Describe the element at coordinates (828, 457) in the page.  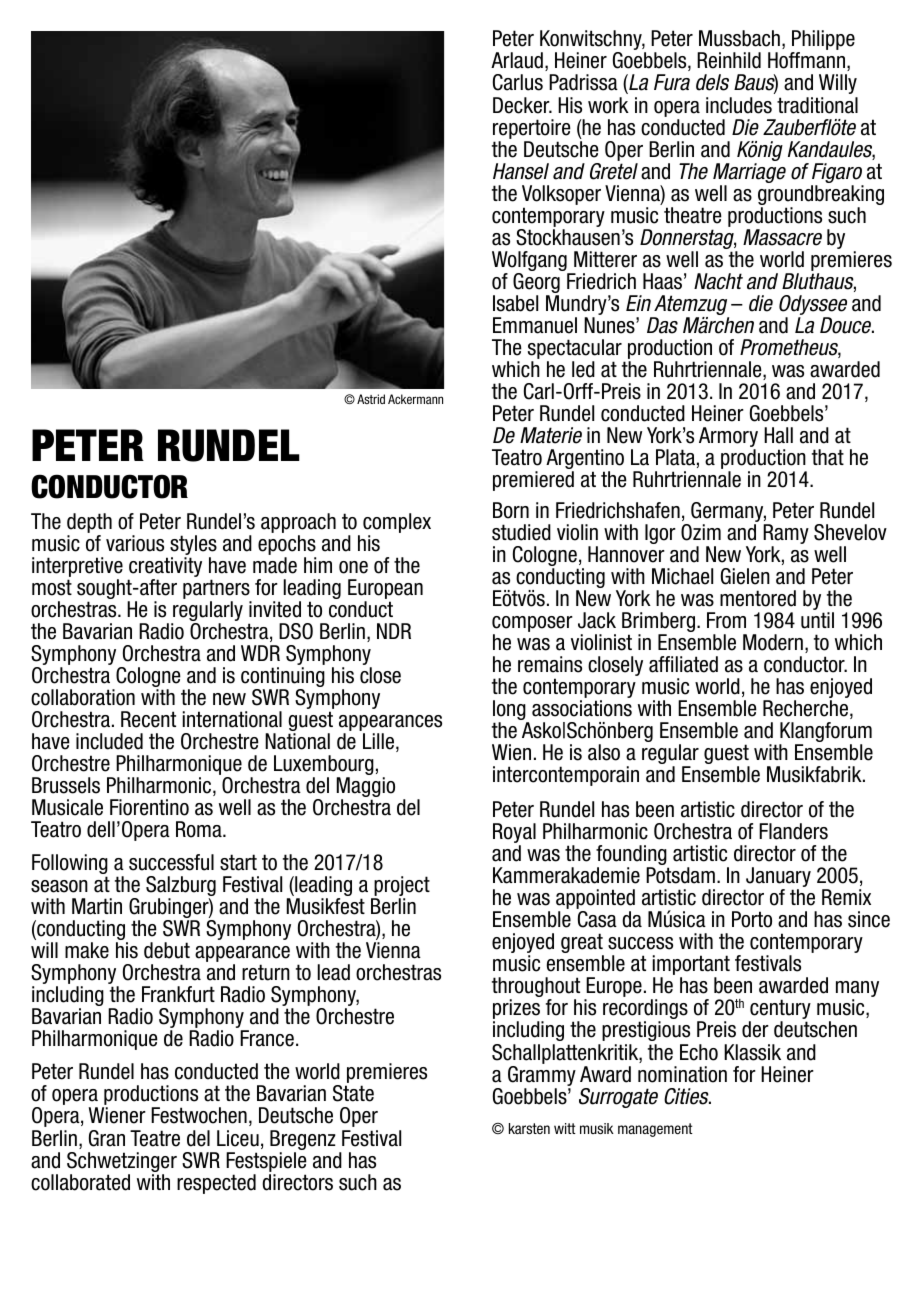
I see `that` at that location.
